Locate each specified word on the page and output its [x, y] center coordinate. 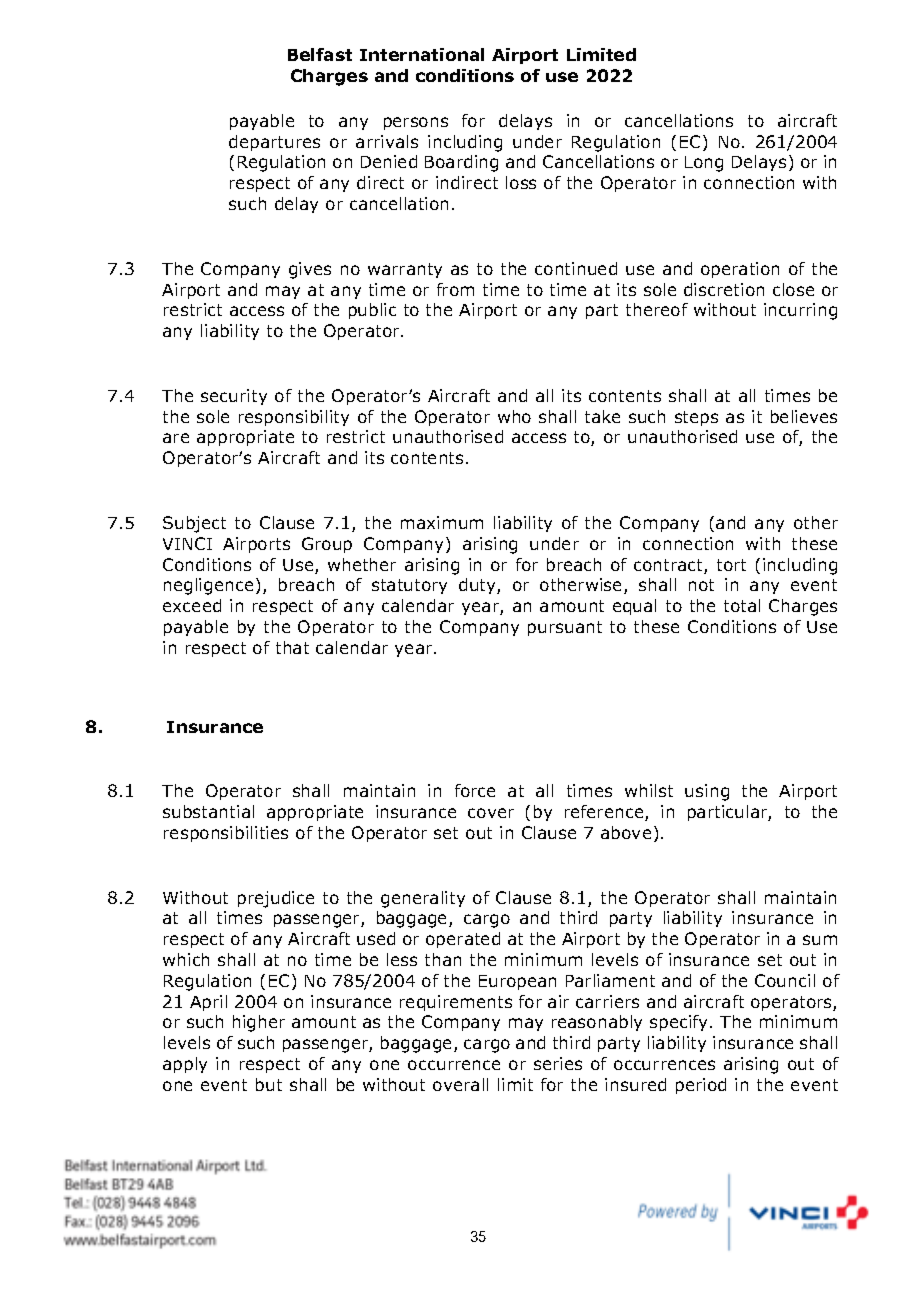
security [234, 397]
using [707, 792]
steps [696, 418]
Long [704, 164]
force [475, 790]
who [514, 416]
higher [259, 1023]
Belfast [320, 54]
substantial [208, 811]
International [422, 54]
